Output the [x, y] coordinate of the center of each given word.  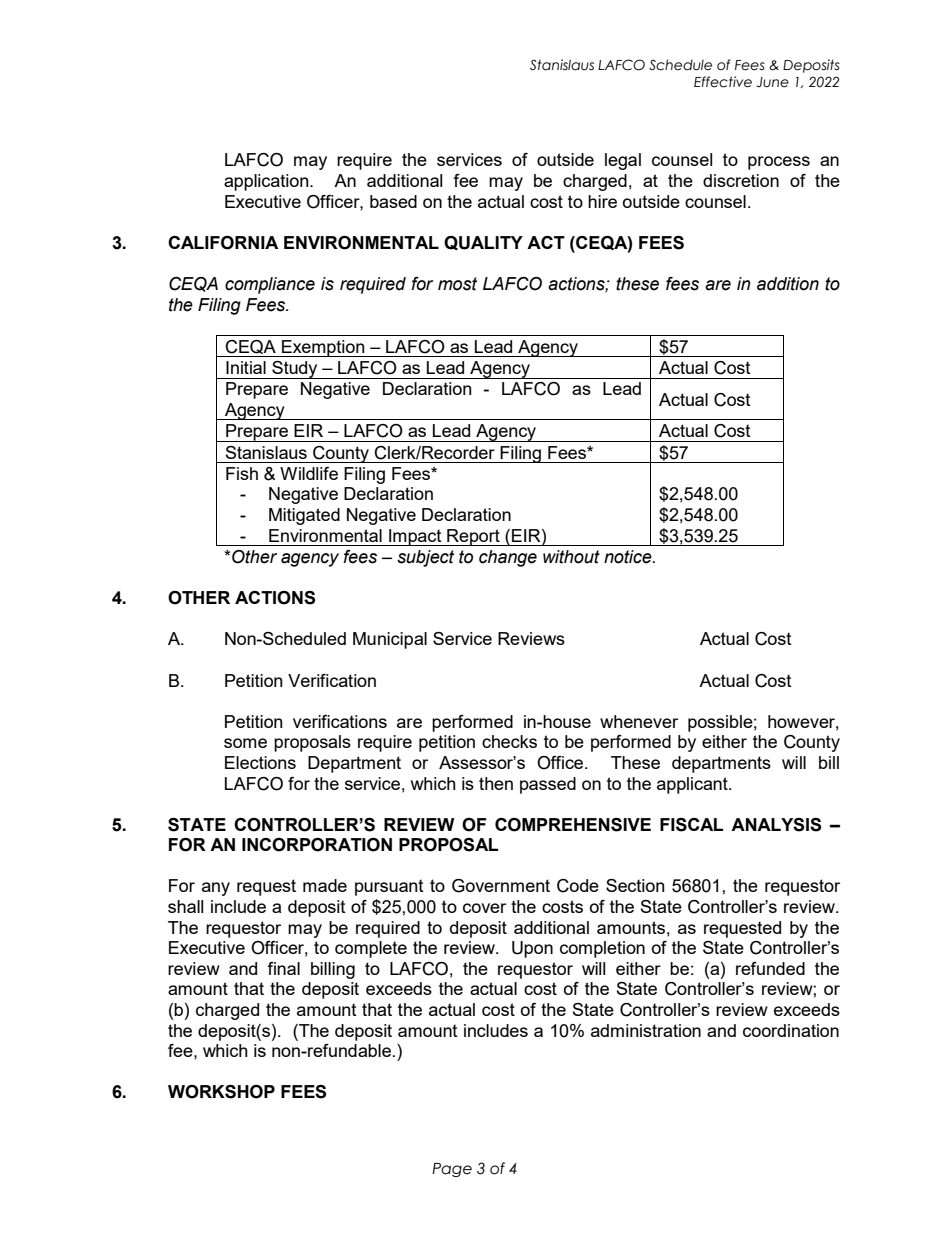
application [267, 182]
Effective [723, 82]
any [216, 889]
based [393, 201]
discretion [741, 180]
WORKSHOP [221, 1092]
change [508, 558]
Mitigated [304, 516]
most [457, 284]
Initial [246, 367]
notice [629, 557]
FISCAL [692, 825]
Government [501, 886]
